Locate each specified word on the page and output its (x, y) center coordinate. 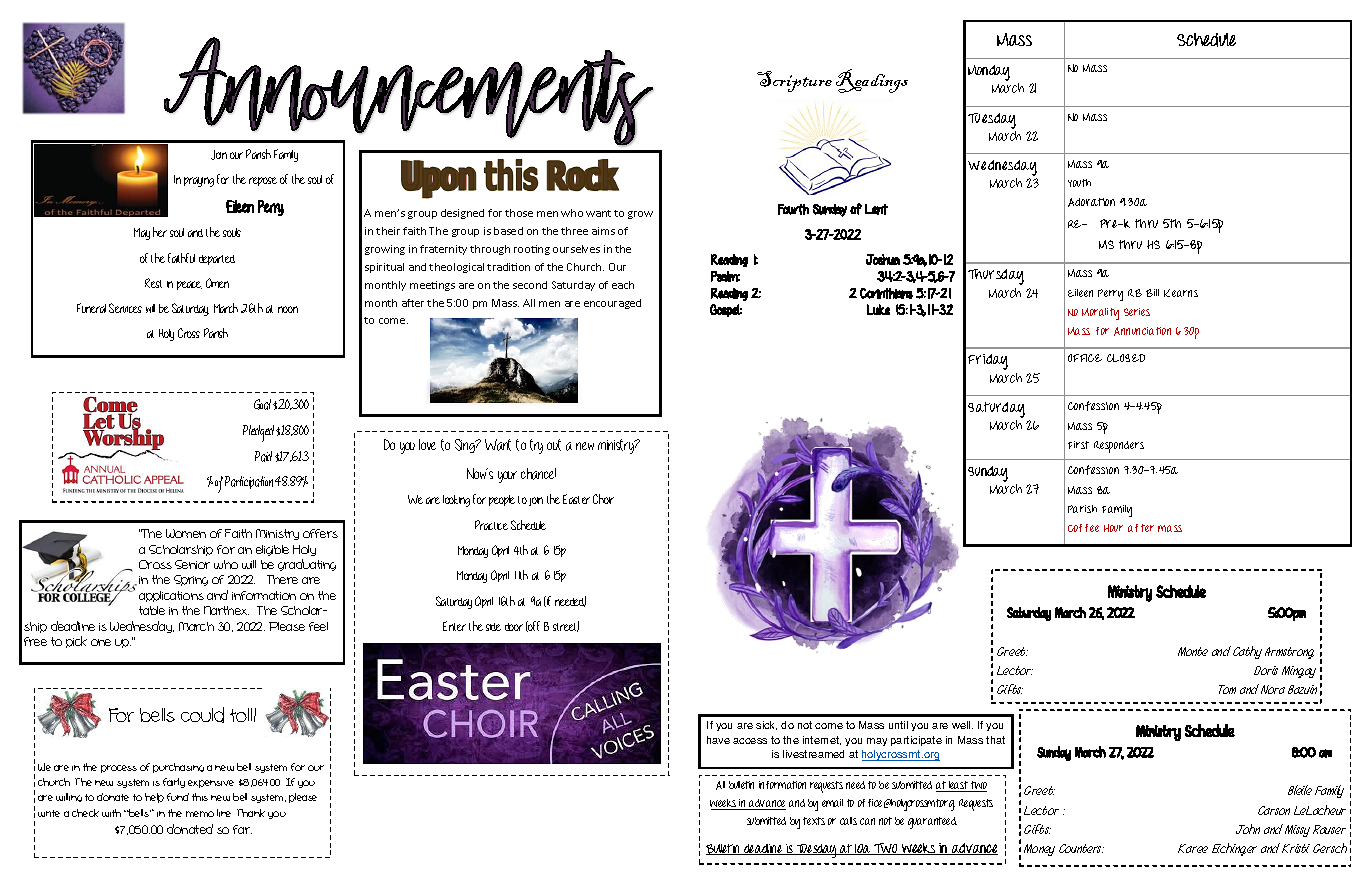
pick (76, 642)
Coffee (1083, 528)
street (566, 626)
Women (186, 533)
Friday (988, 362)
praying (199, 182)
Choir (603, 499)
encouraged (612, 304)
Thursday (996, 277)
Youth (1079, 183)
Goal (262, 404)
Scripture (794, 81)
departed (217, 260)
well (962, 725)
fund (178, 797)
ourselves (576, 249)
